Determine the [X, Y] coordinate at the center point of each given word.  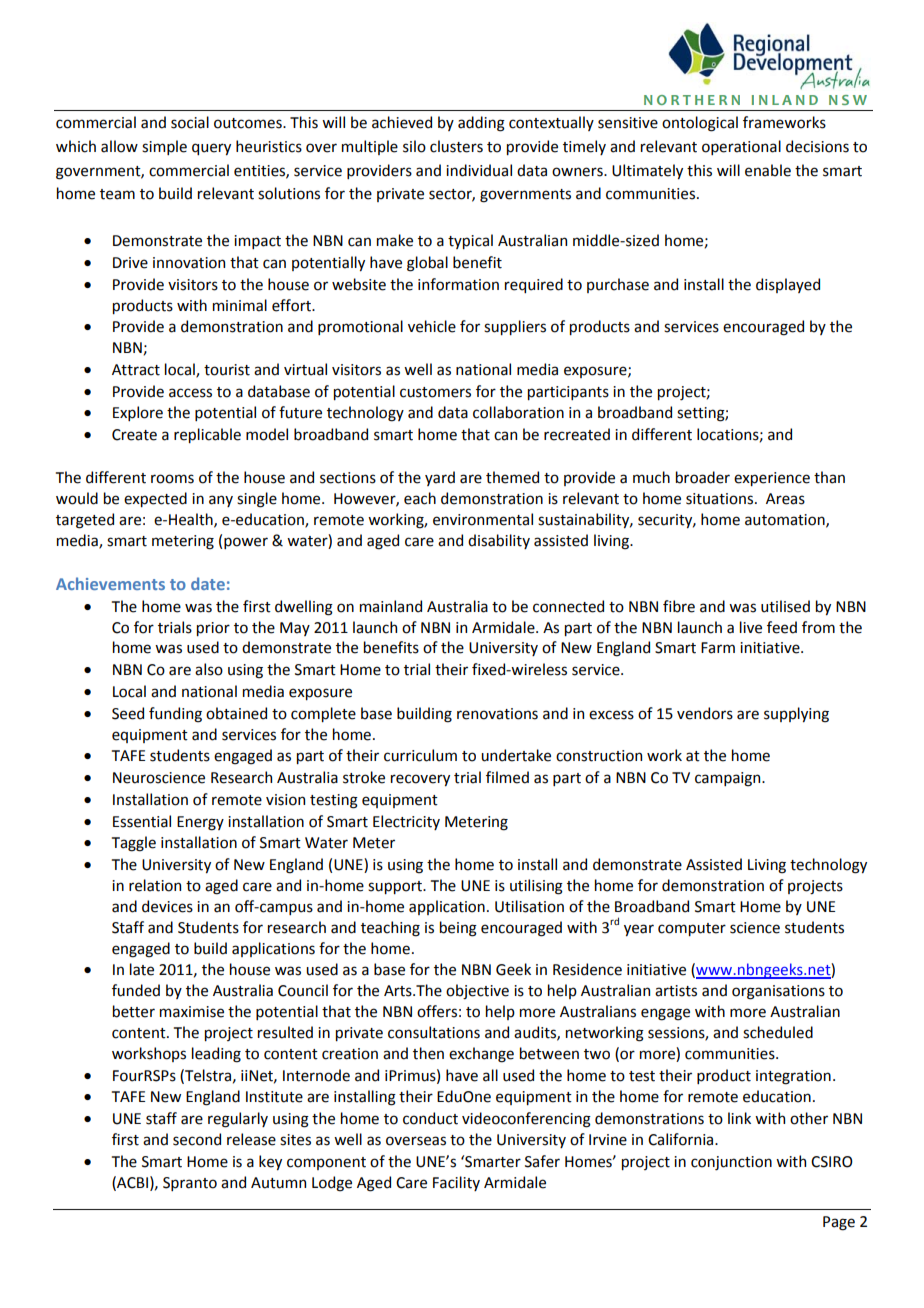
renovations [497, 714]
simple [164, 147]
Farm [718, 648]
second [197, 1139]
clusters [456, 146]
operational [741, 147]
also [209, 669]
